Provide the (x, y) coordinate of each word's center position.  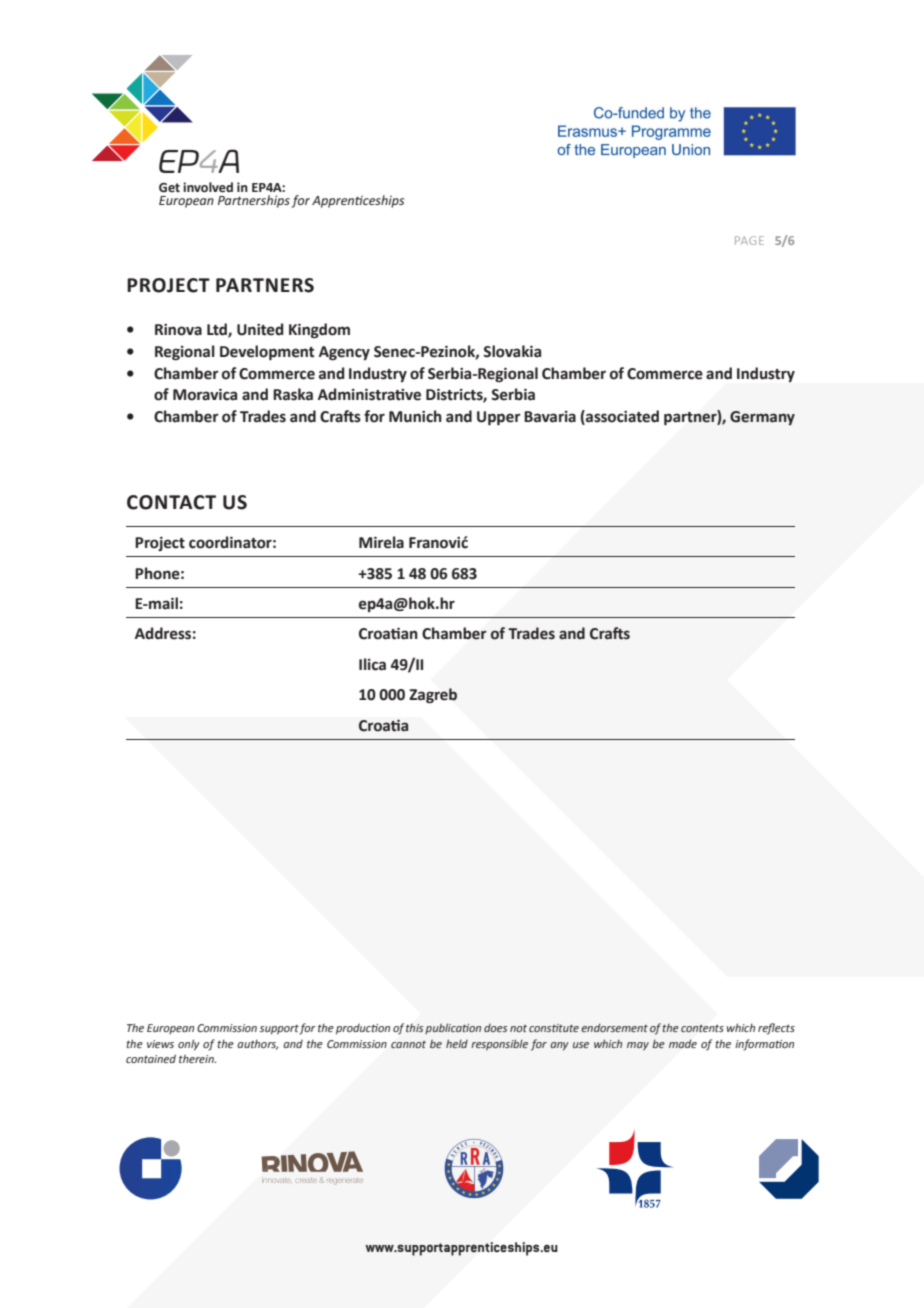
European (170, 1029)
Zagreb (433, 695)
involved (208, 187)
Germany (762, 418)
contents (702, 1028)
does (495, 1028)
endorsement (614, 1027)
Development (267, 352)
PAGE (749, 240)
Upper (499, 418)
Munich (415, 416)
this (414, 1028)
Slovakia (512, 351)
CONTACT (171, 502)
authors (257, 1044)
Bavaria (550, 417)
